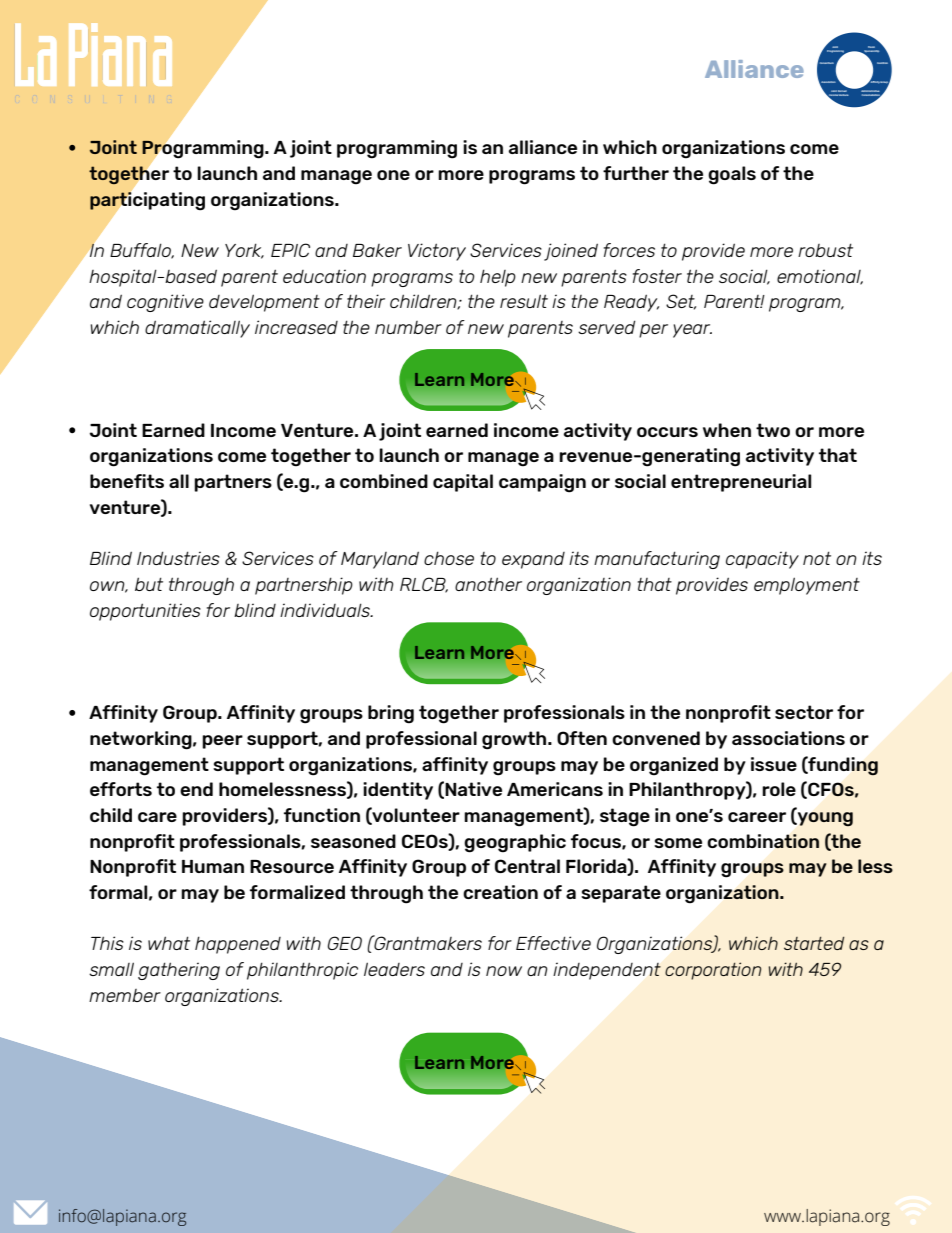  Describe the element at coordinates (408, 327) in the document. I see `number` at that location.
